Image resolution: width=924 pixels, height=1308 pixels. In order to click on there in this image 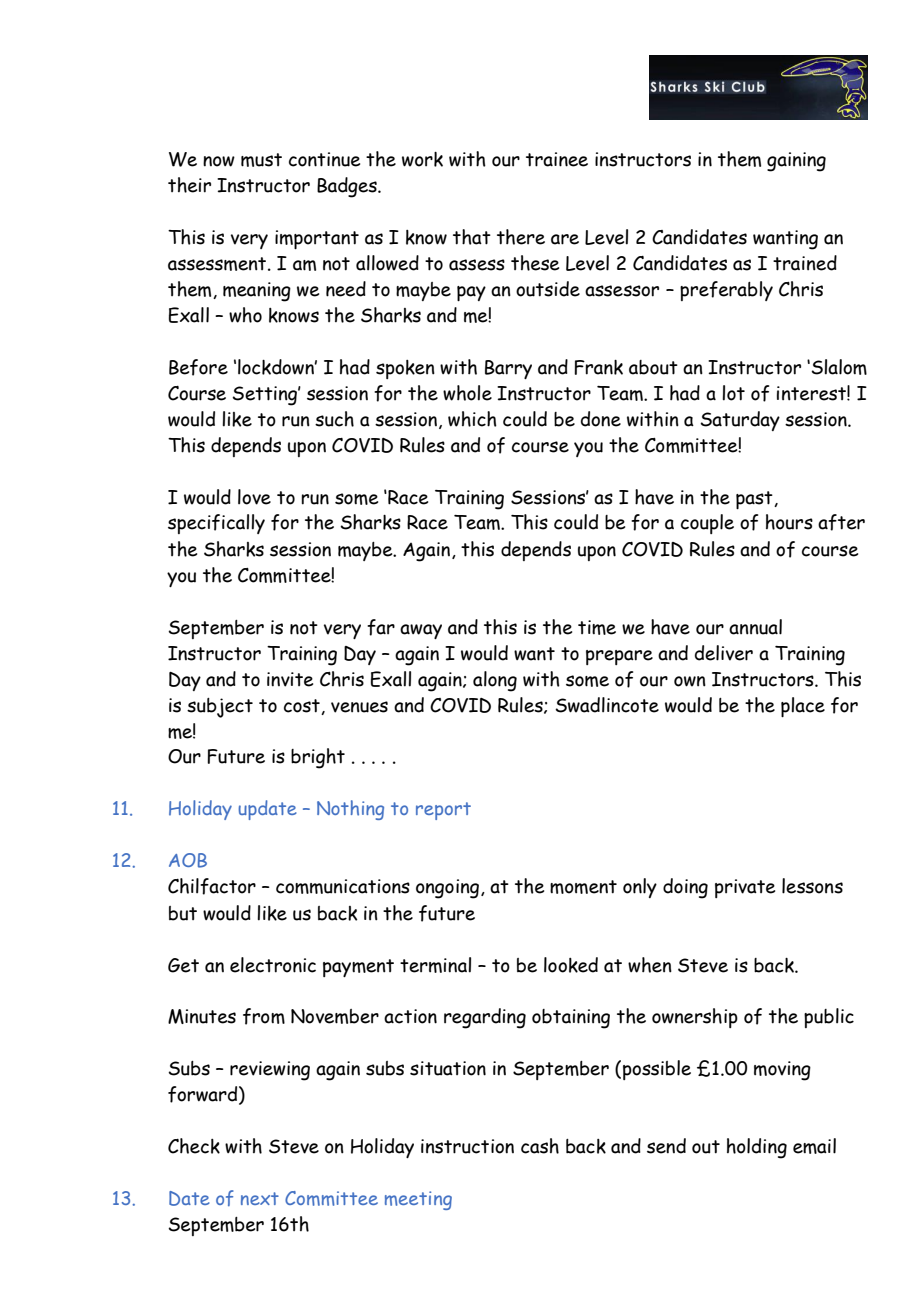, I will do `click(521, 237)`.
